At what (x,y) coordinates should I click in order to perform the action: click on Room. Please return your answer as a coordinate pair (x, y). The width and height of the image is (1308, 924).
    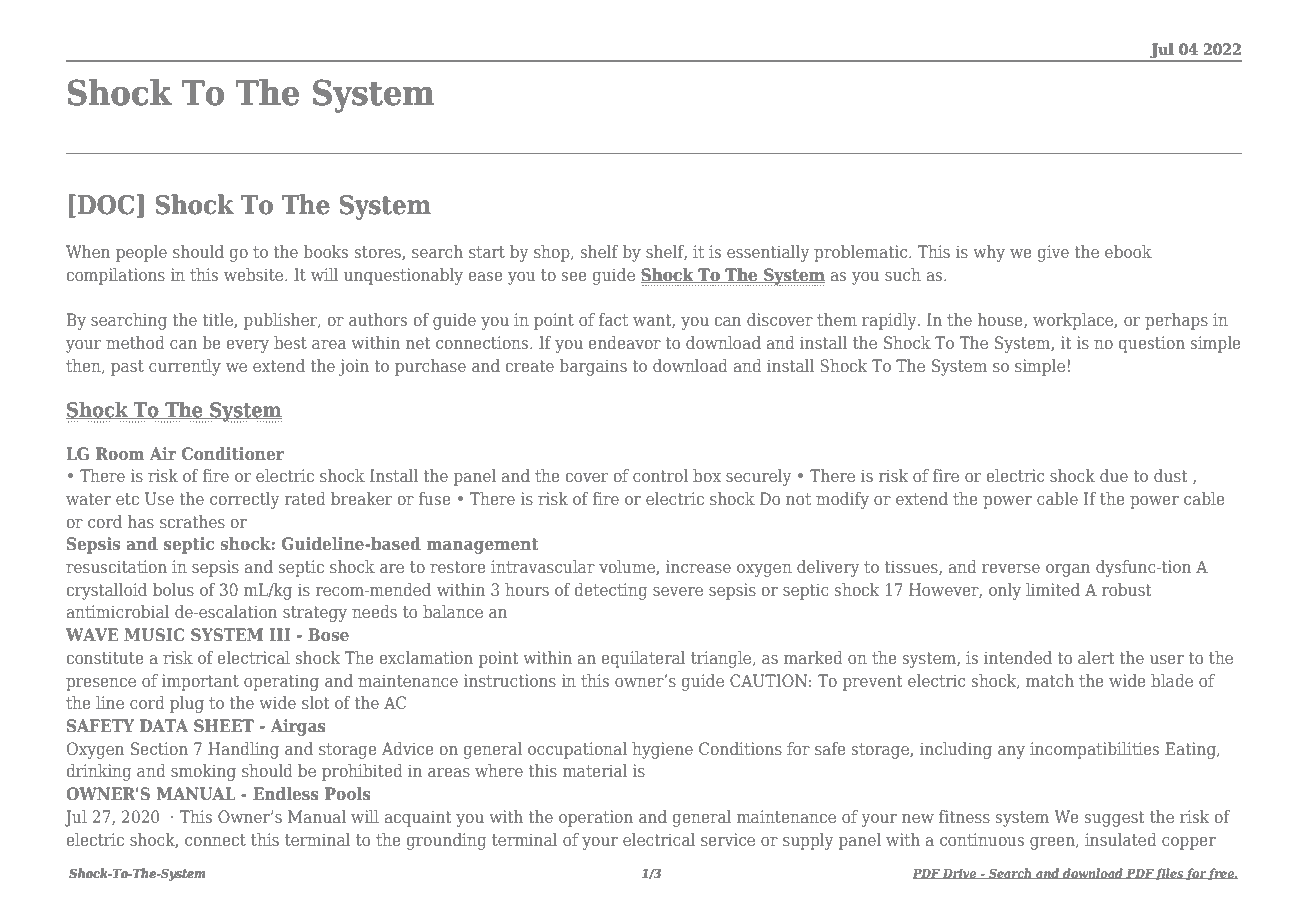
    Looking at the image, I should click on (120, 453).
